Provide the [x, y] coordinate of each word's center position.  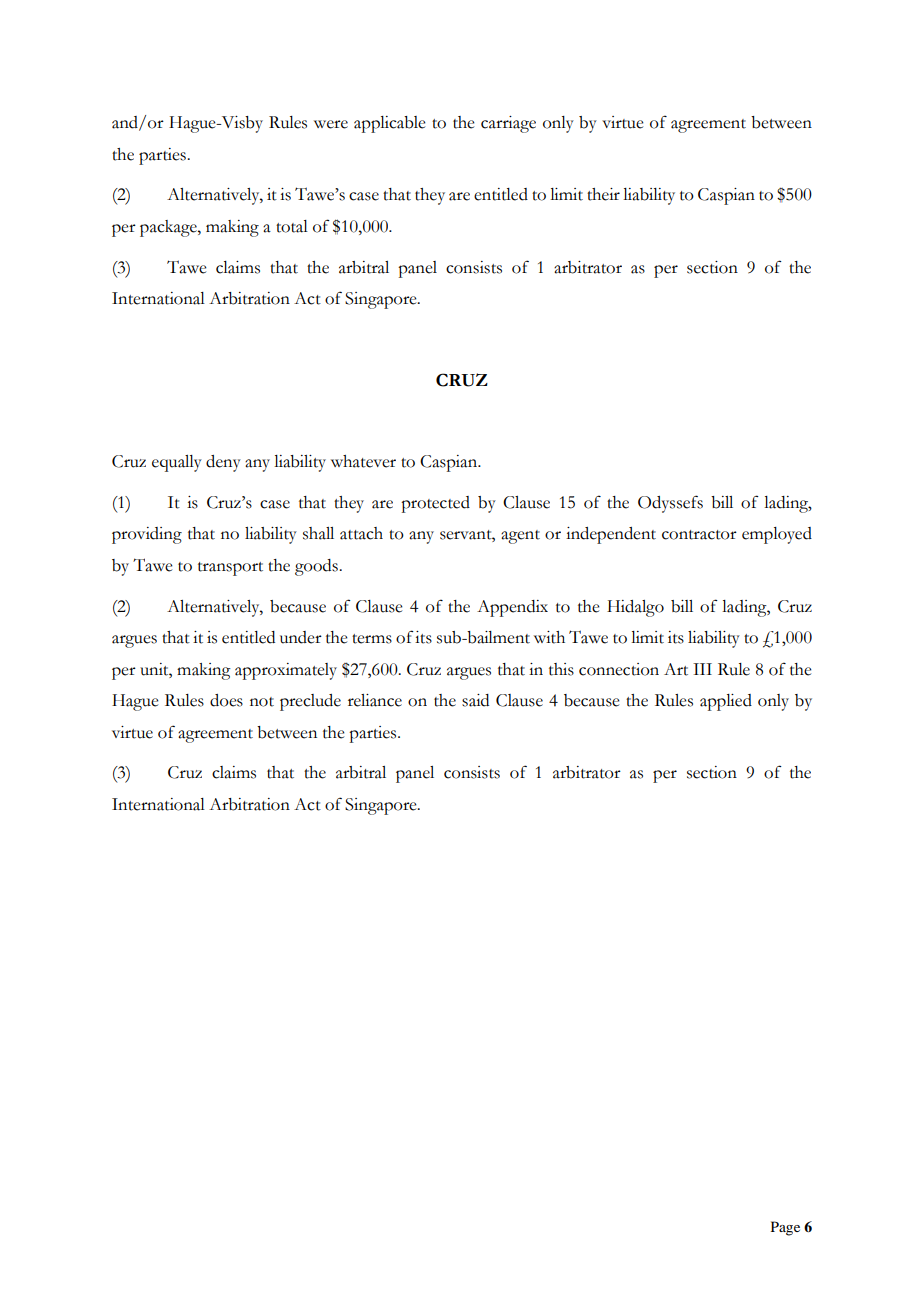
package [169, 228]
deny [223, 463]
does [226, 700]
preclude [310, 702]
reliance [375, 700]
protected [435, 504]
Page [785, 1228]
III [702, 669]
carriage [508, 124]
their [603, 194]
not [262, 702]
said [475, 700]
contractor [699, 535]
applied [726, 702]
